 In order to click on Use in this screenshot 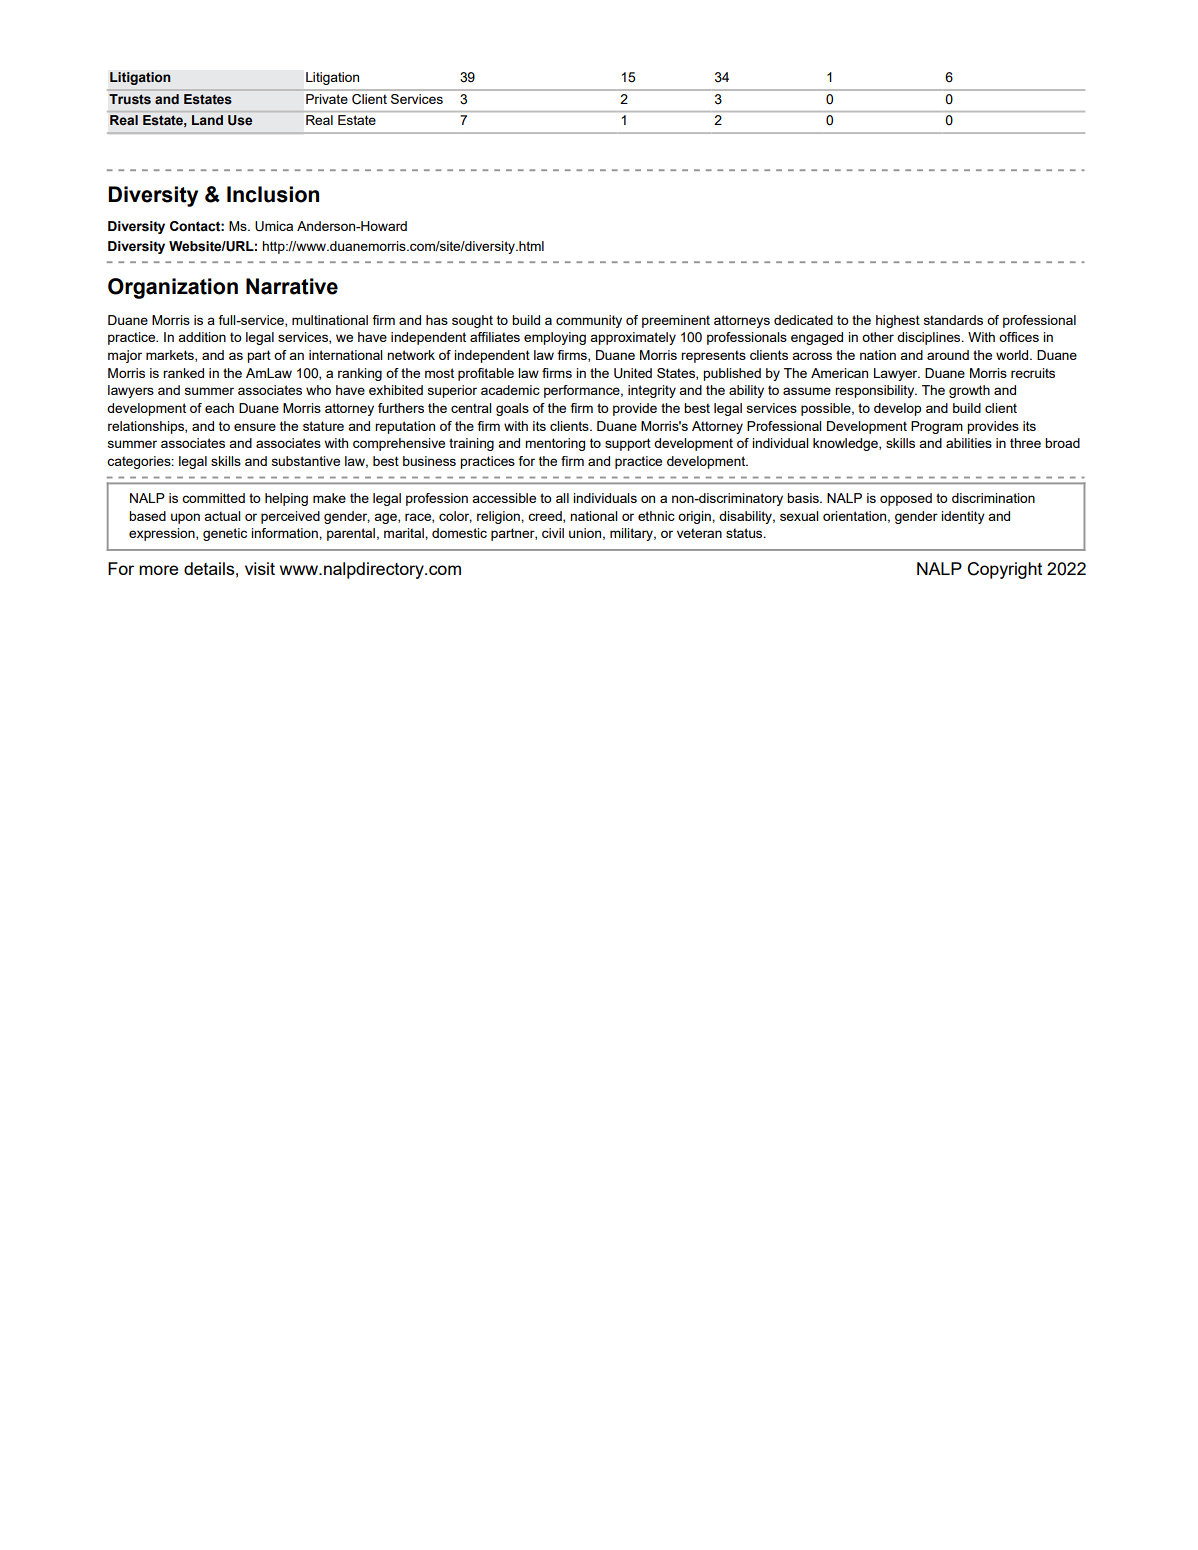, I will do `click(240, 120)`.
